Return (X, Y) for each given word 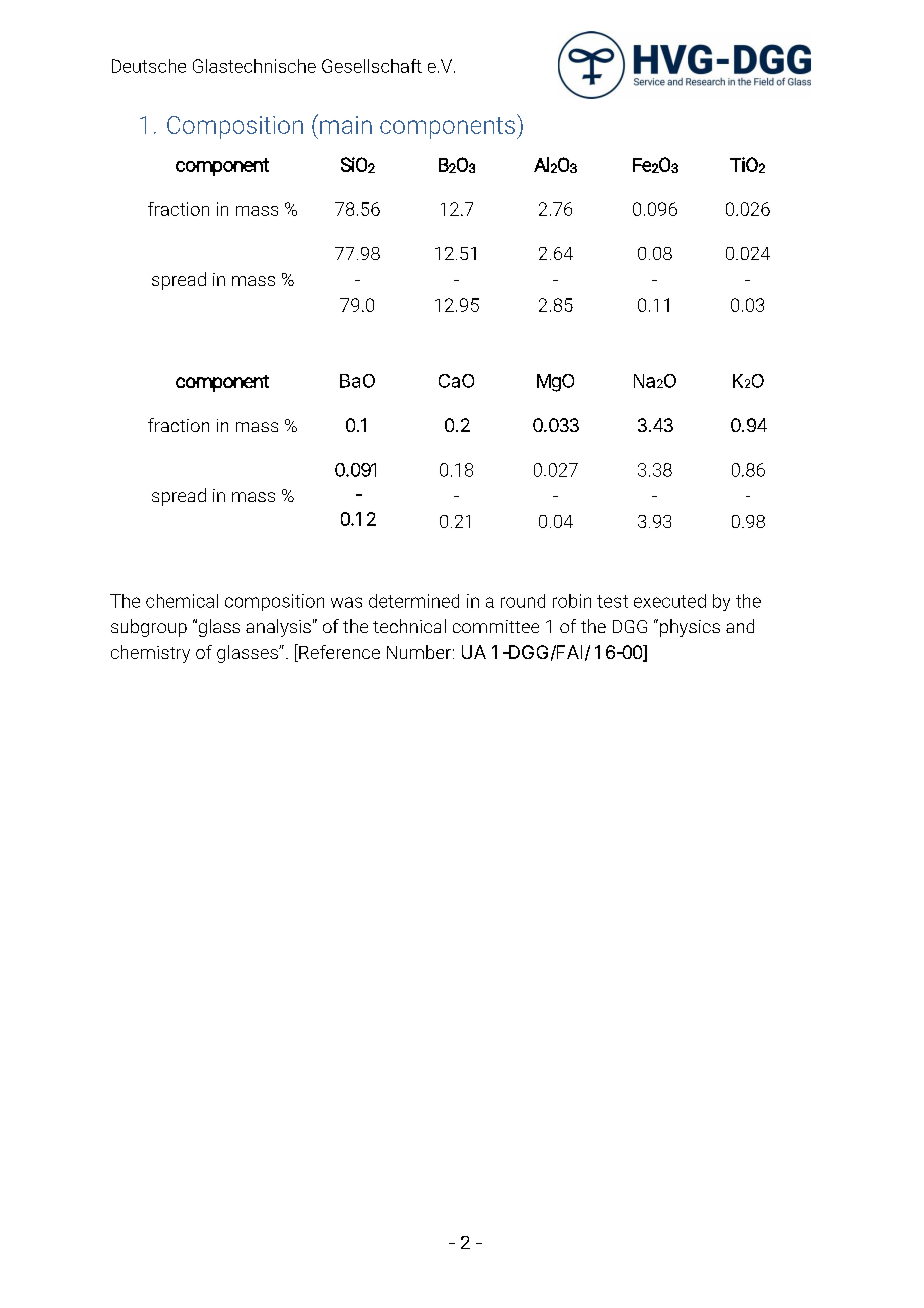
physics (690, 628)
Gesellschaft (372, 66)
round (523, 601)
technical (409, 626)
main (346, 125)
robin (572, 601)
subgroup (149, 628)
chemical (182, 601)
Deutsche (149, 66)
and (740, 626)
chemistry (150, 654)
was (346, 602)
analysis (278, 628)
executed (670, 601)
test (612, 601)
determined (414, 601)
